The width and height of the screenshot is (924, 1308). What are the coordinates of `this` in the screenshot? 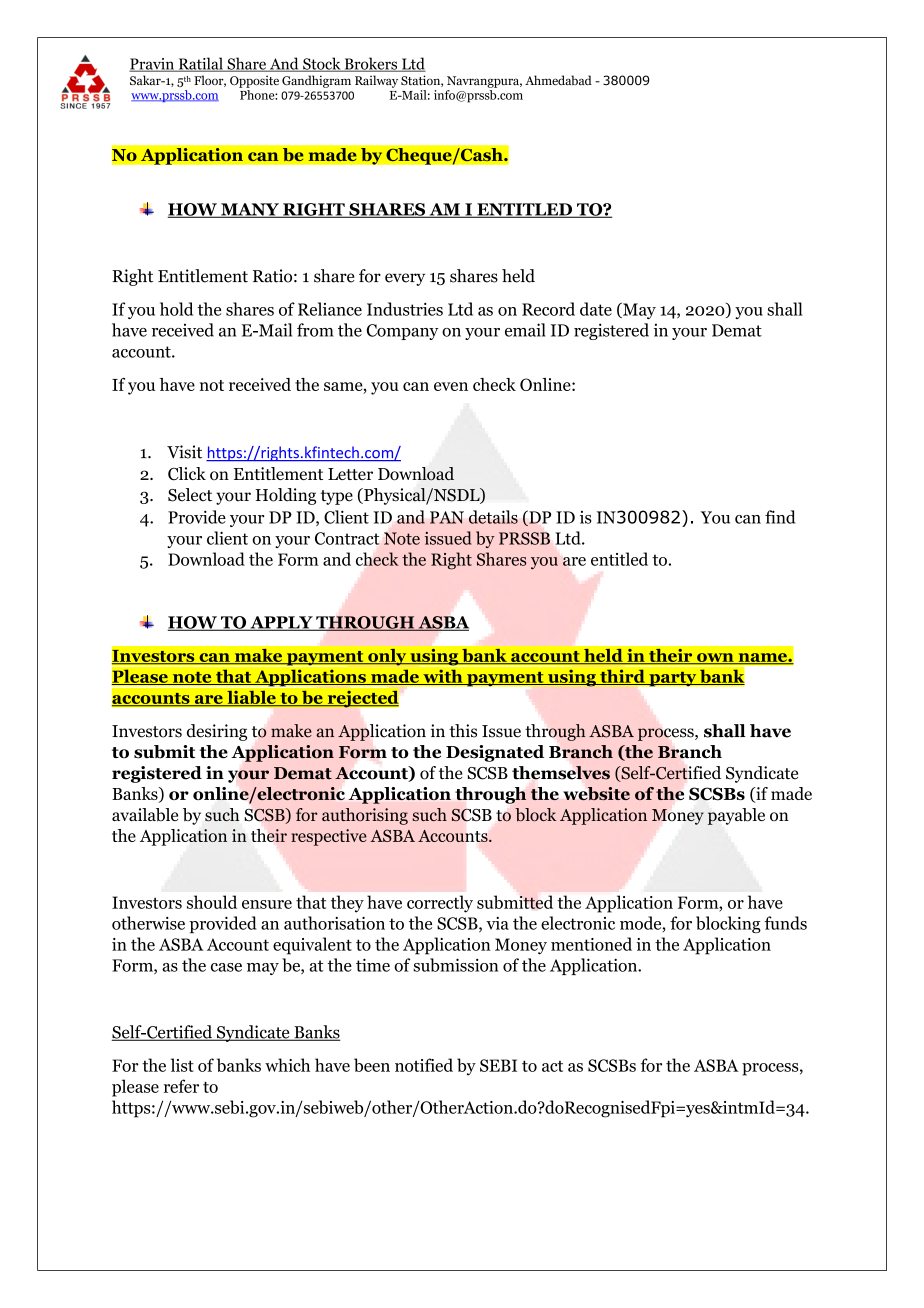 It's located at (463, 731).
